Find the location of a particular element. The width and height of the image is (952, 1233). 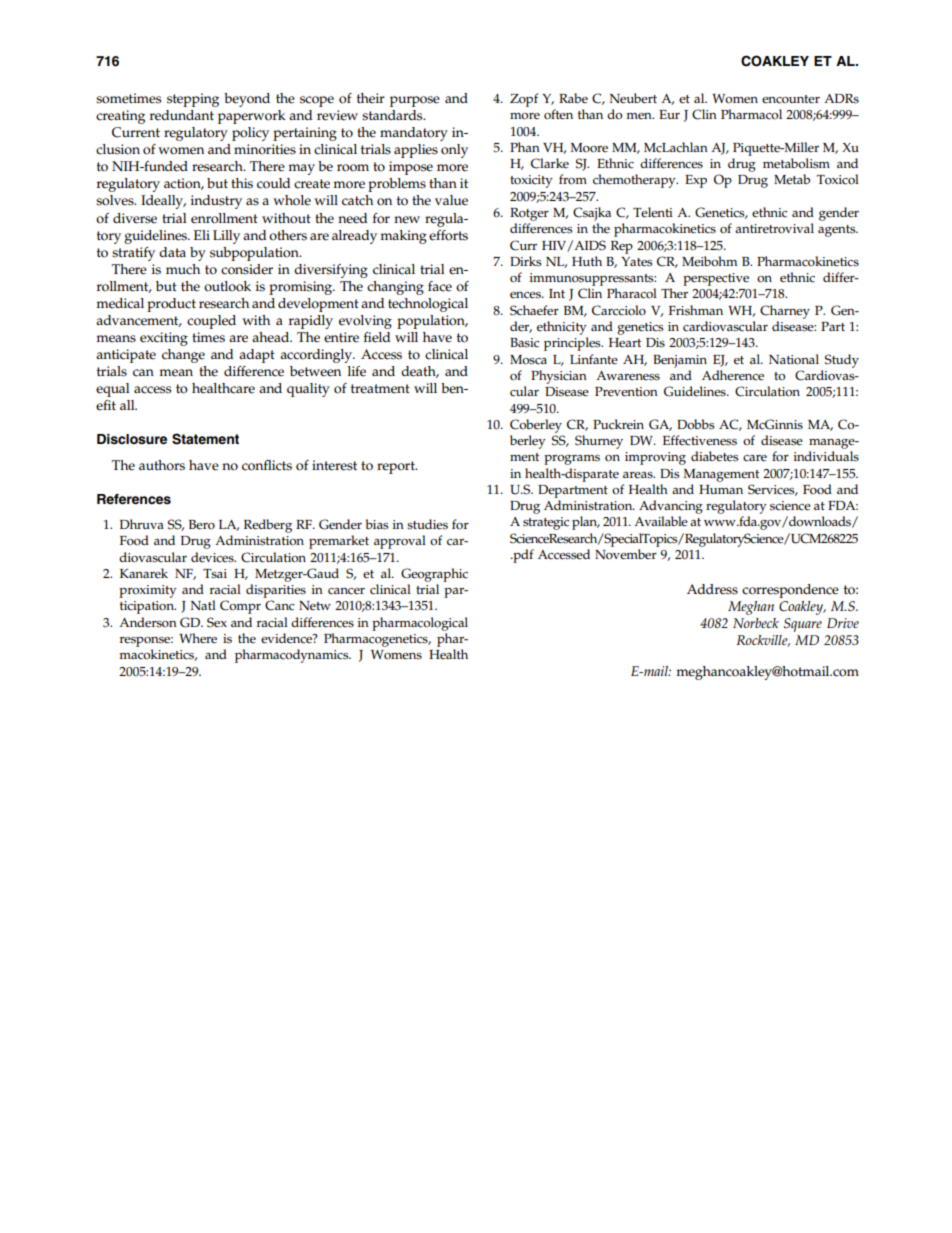

Sex is located at coordinates (217, 622).
